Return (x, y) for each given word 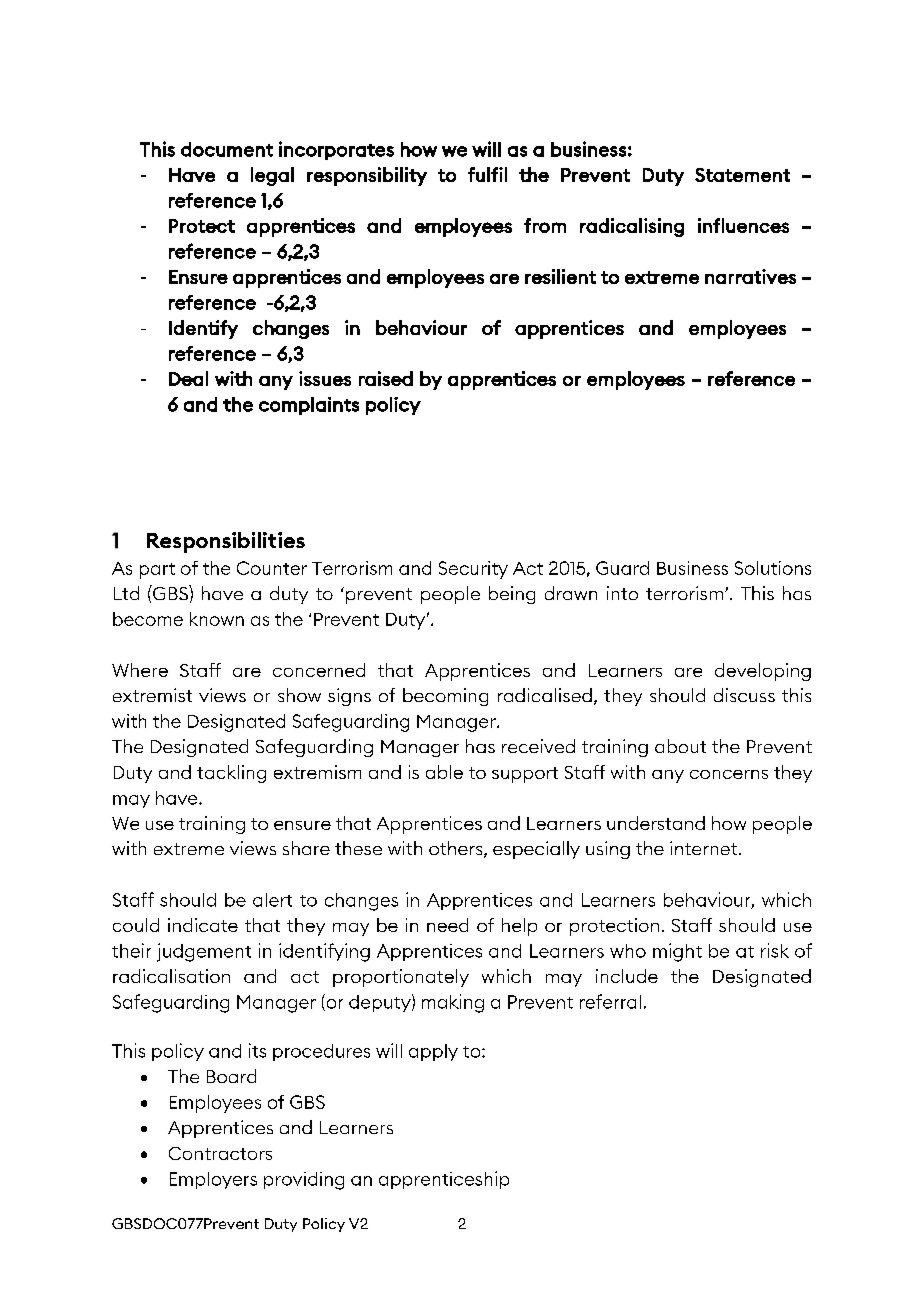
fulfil (487, 174)
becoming (445, 697)
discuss (744, 695)
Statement (742, 175)
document (227, 149)
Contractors (220, 1153)
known (217, 619)
